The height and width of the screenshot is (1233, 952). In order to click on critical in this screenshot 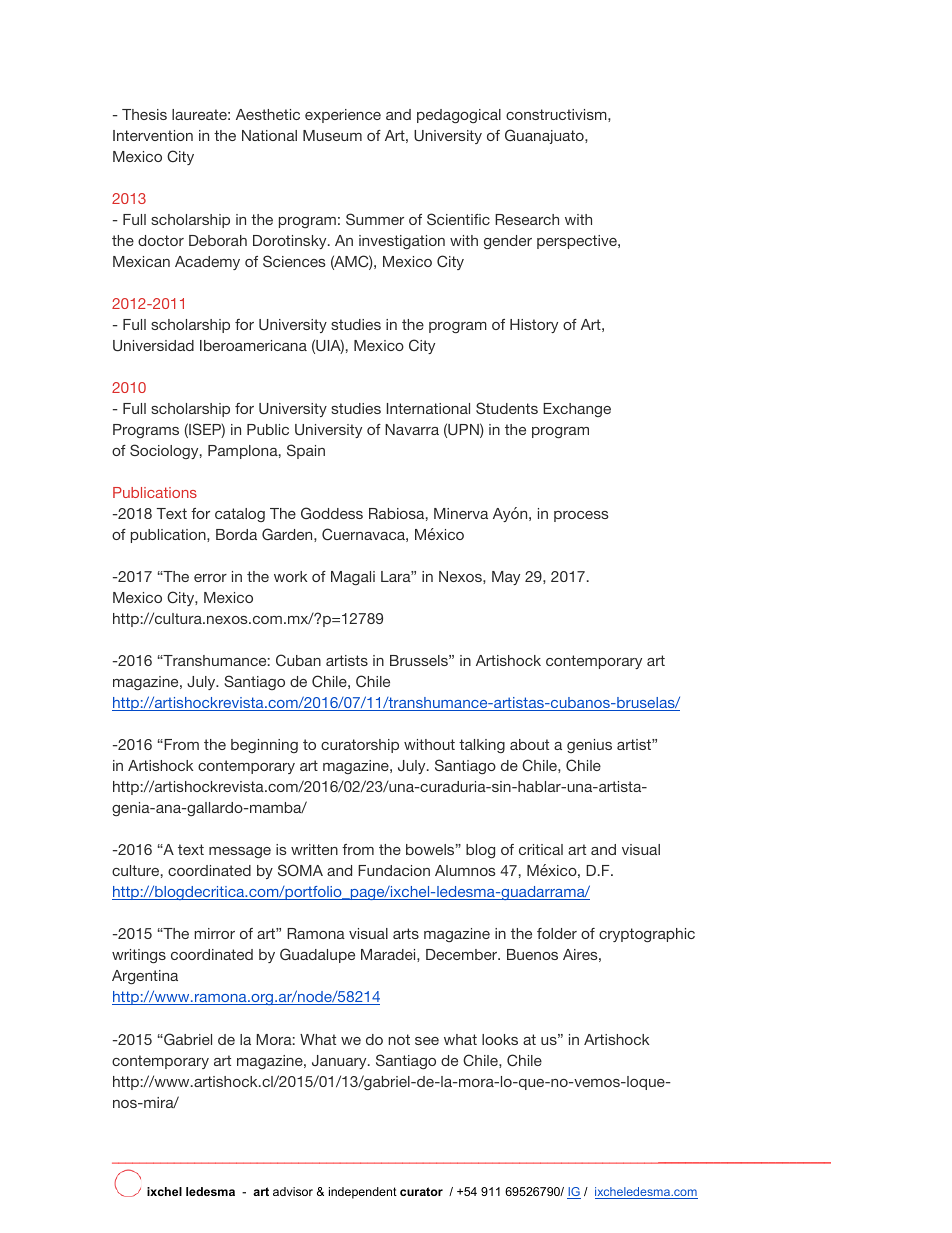, I will do `click(541, 849)`.
